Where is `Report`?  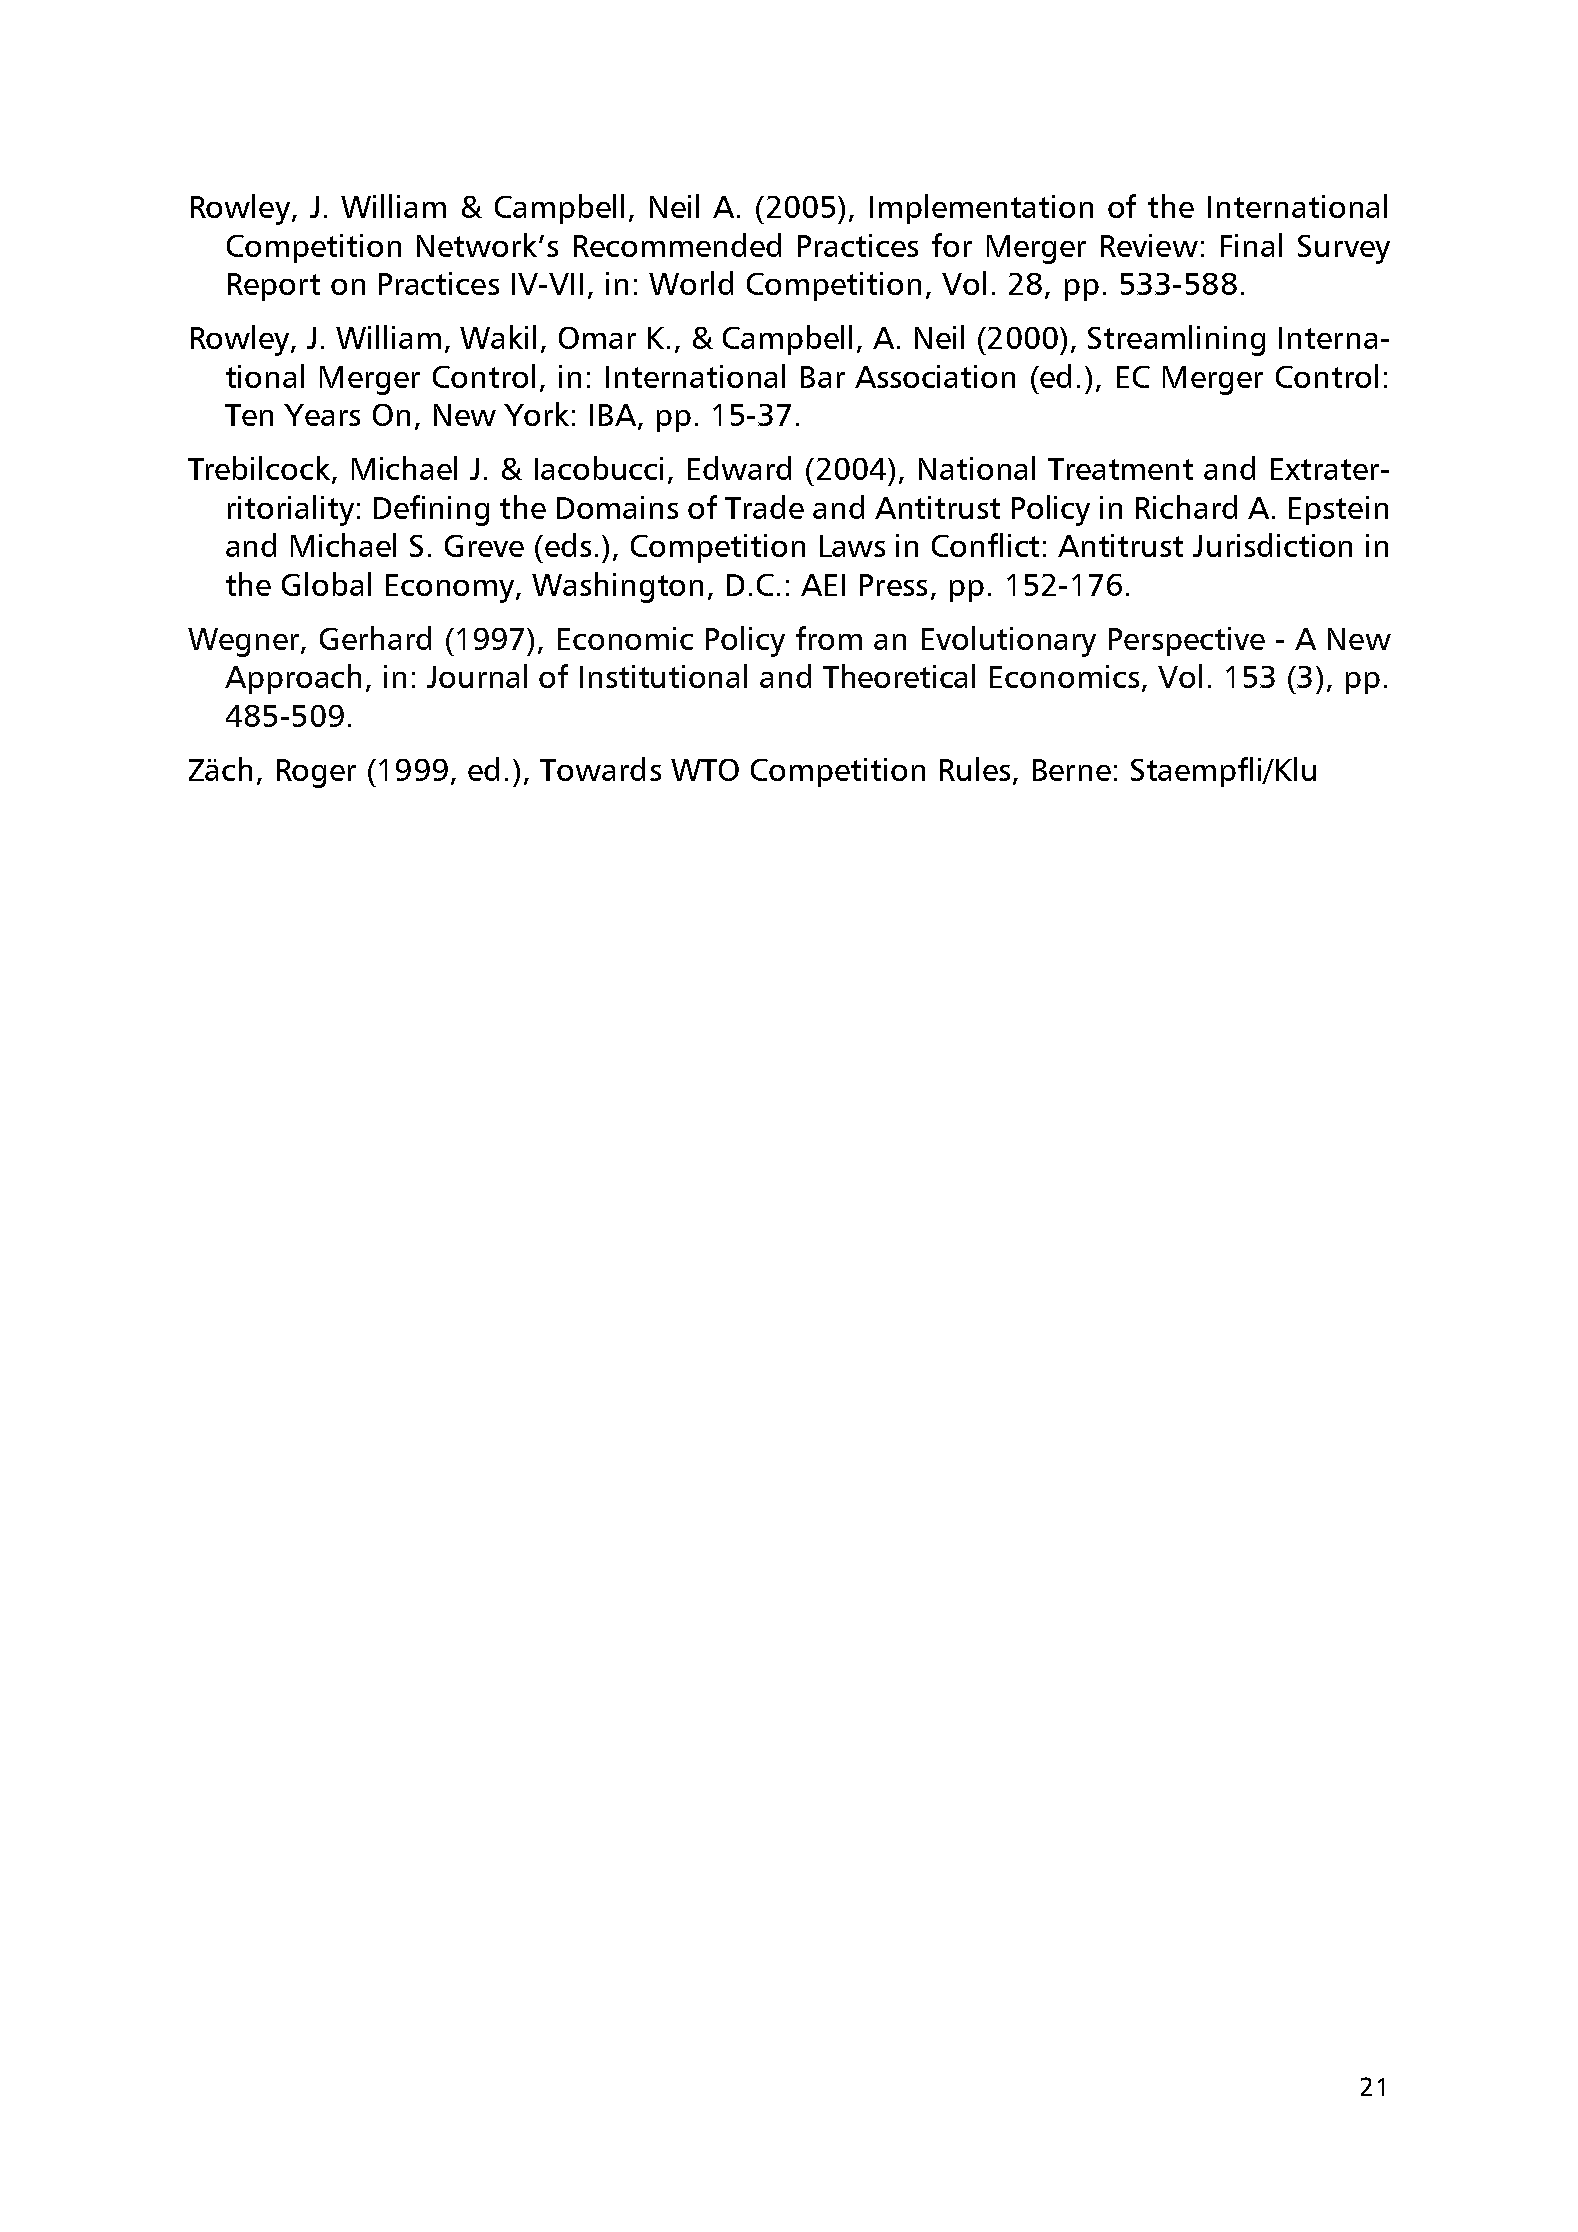
Report is located at coordinates (274, 287).
